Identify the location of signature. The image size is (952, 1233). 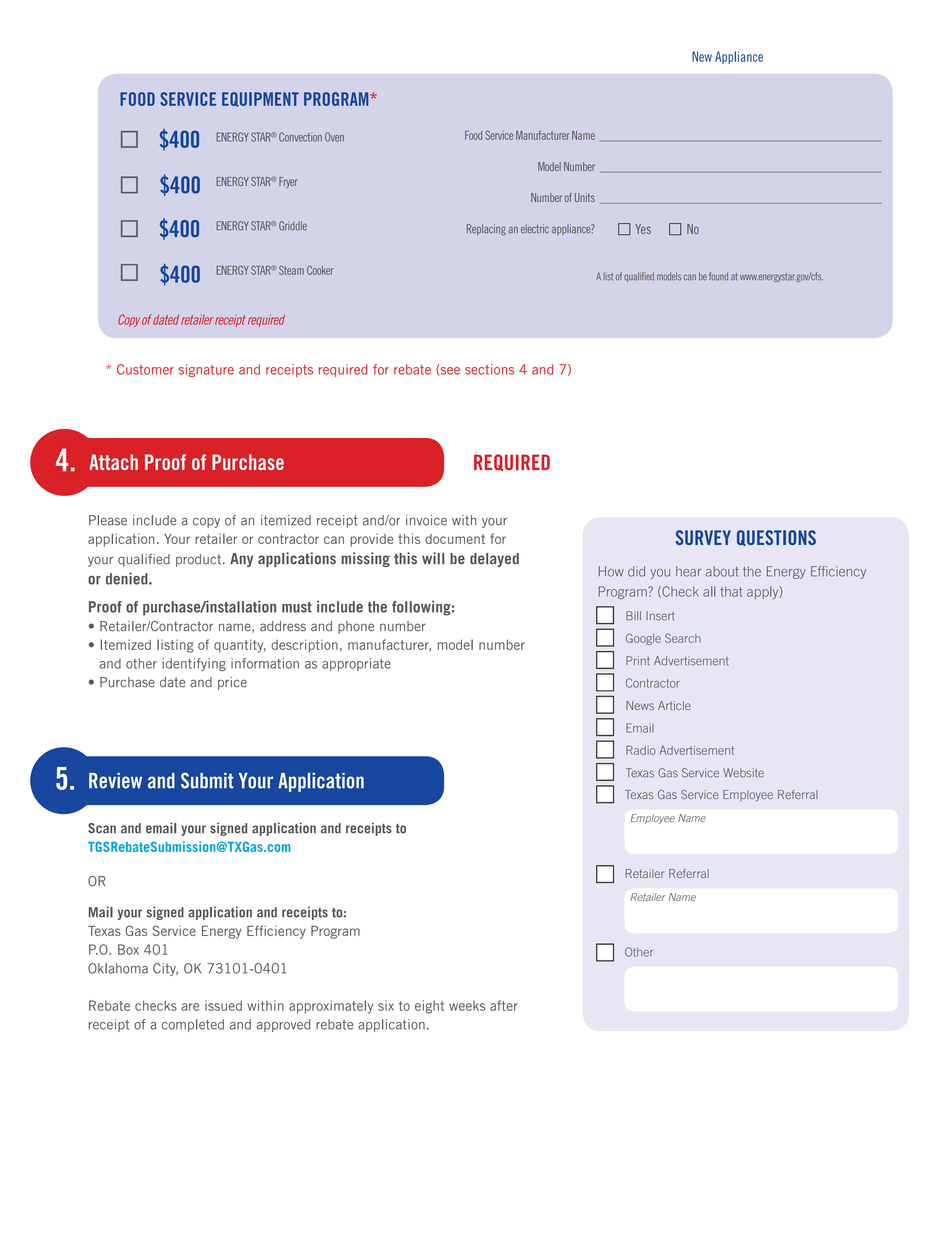
(206, 370).
